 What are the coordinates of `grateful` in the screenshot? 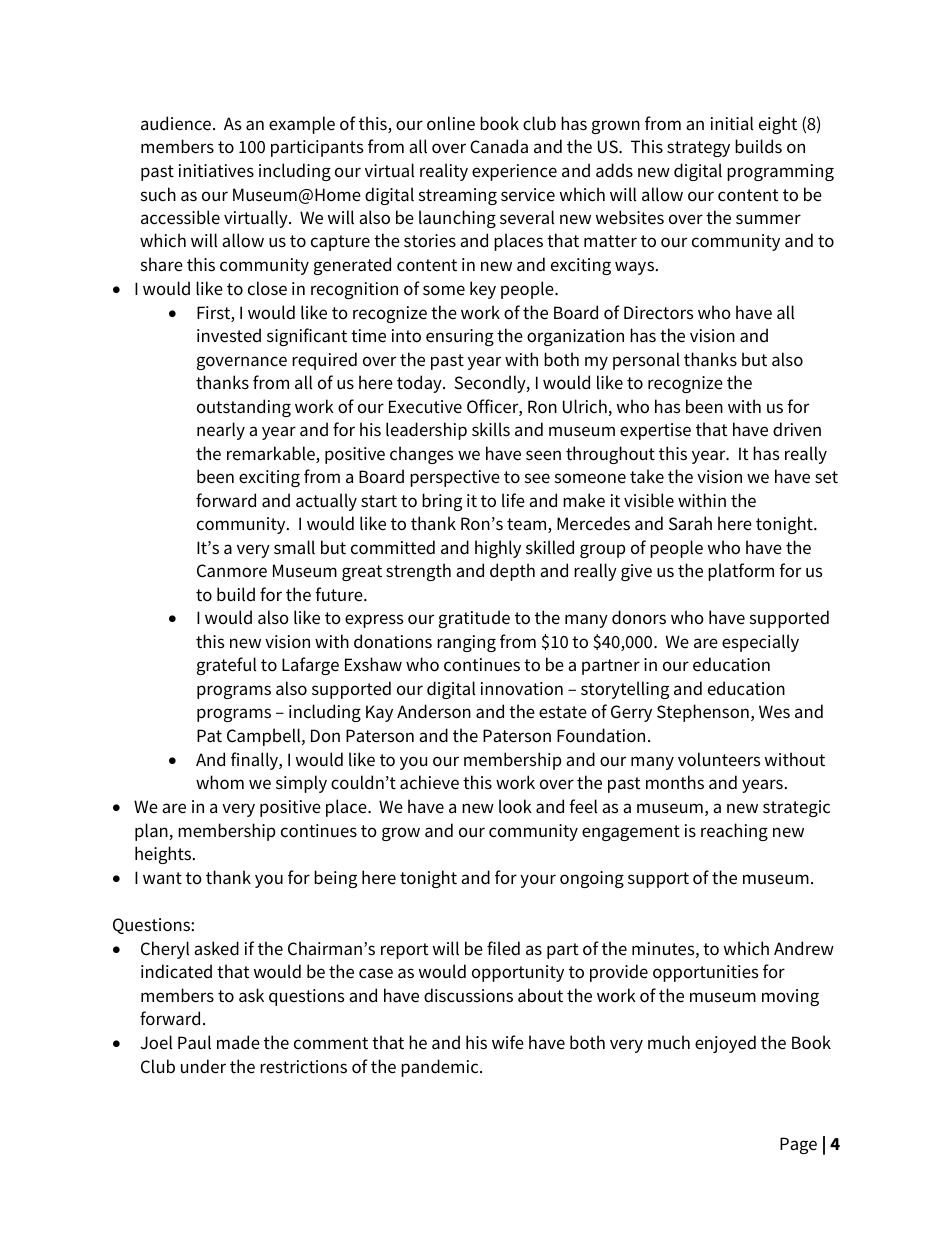 It's located at (226, 666).
